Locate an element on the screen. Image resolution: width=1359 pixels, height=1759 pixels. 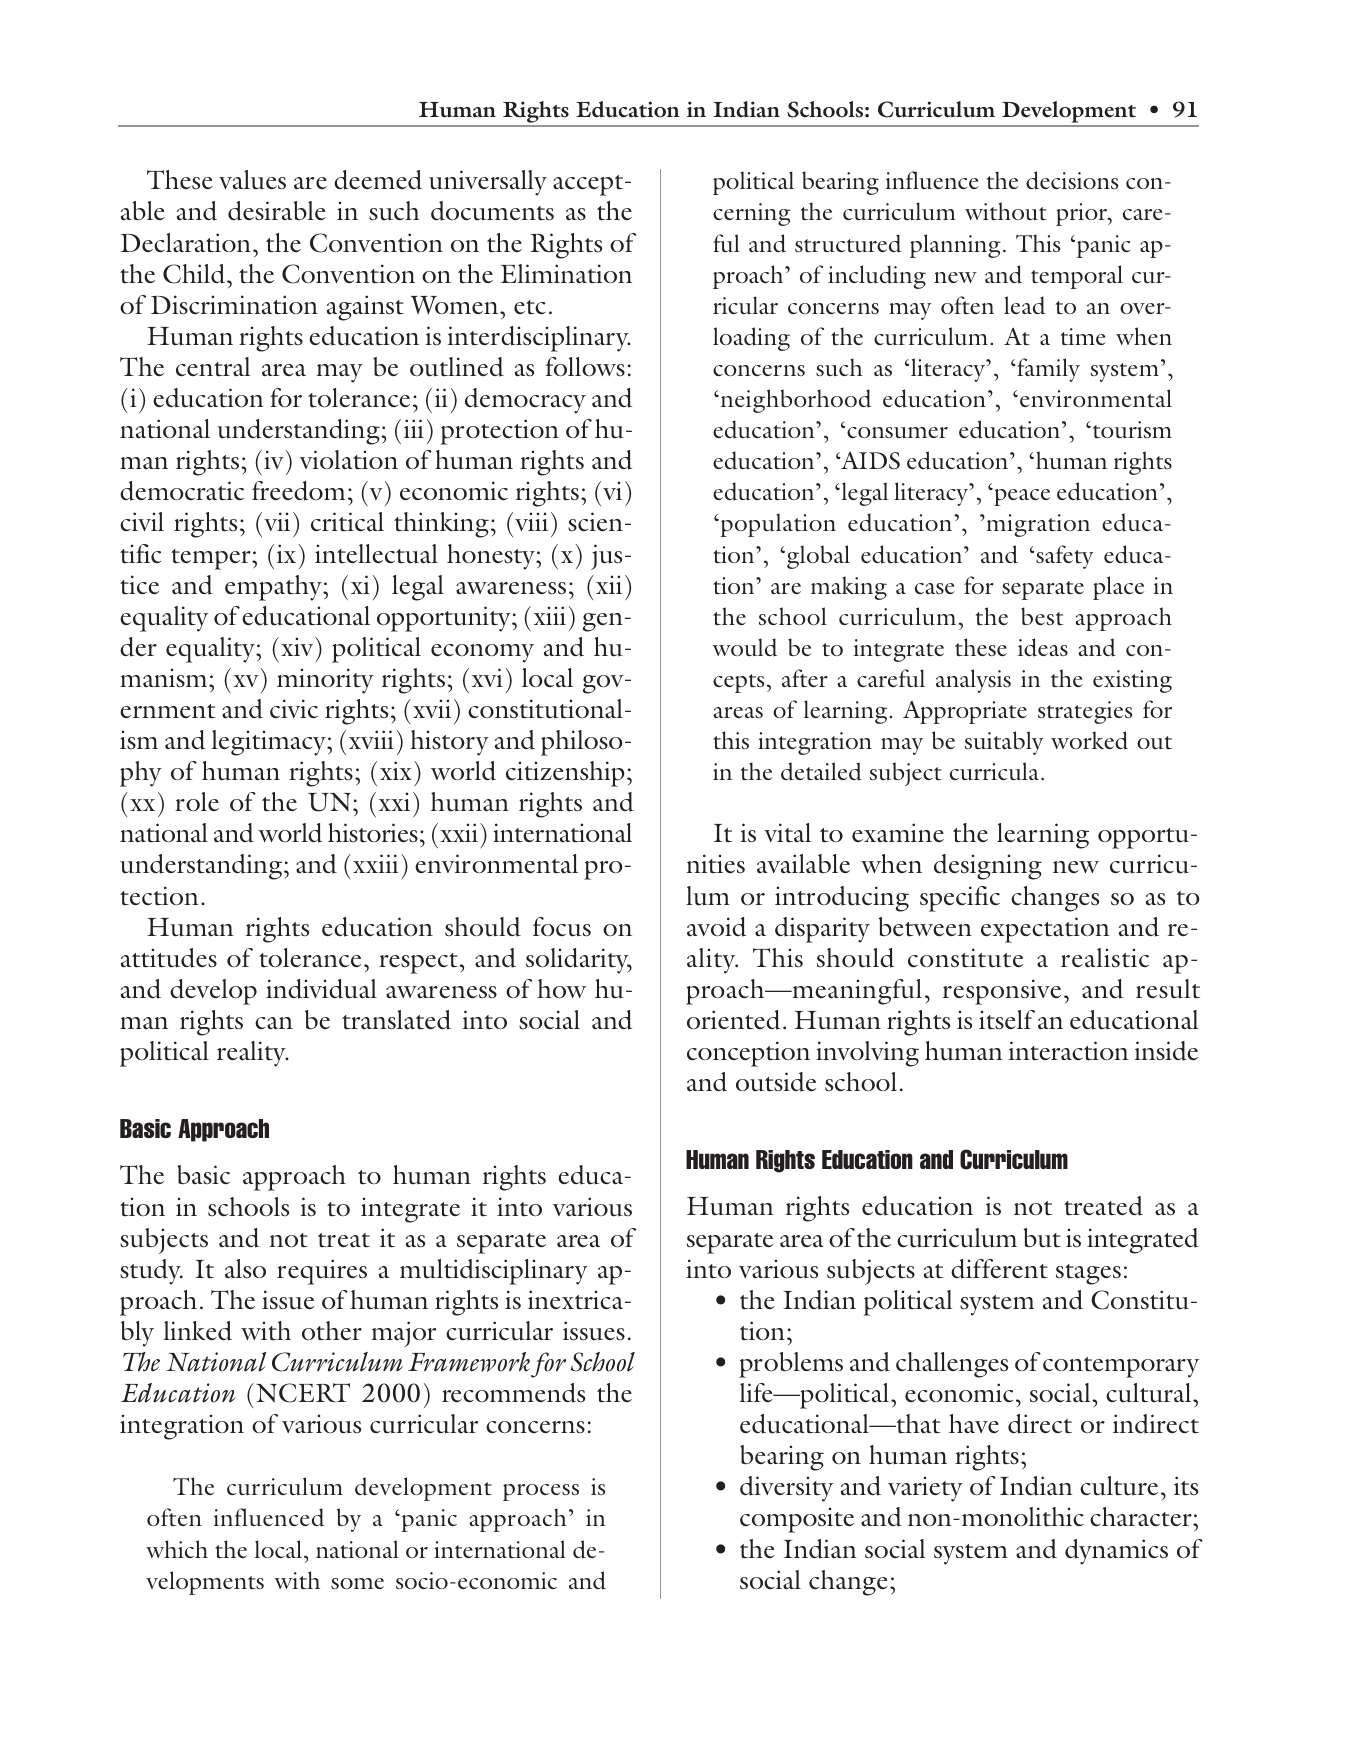
avoid is located at coordinates (716, 927).
